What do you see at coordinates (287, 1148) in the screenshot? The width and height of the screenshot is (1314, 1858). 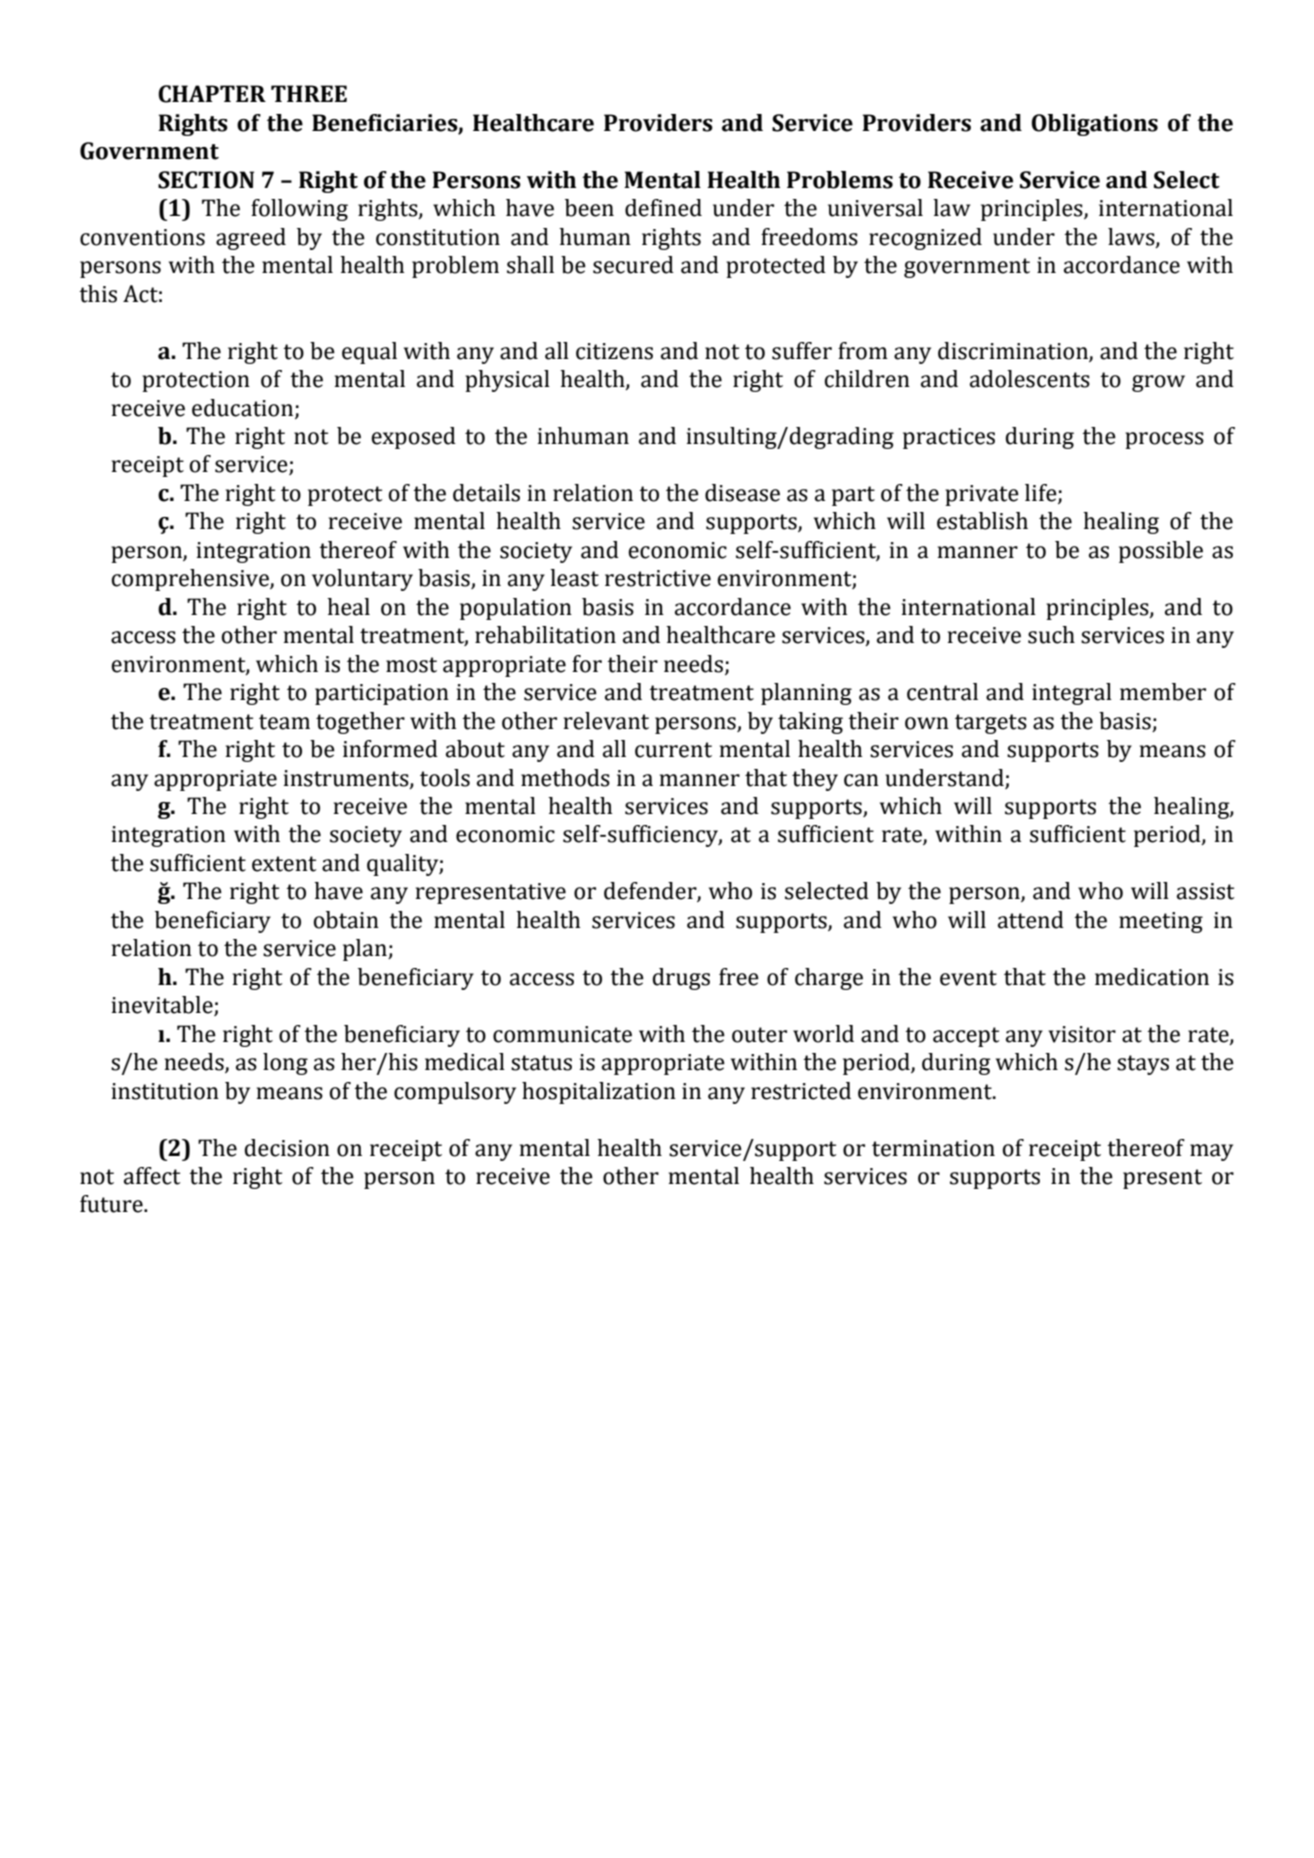 I see `decision` at bounding box center [287, 1148].
